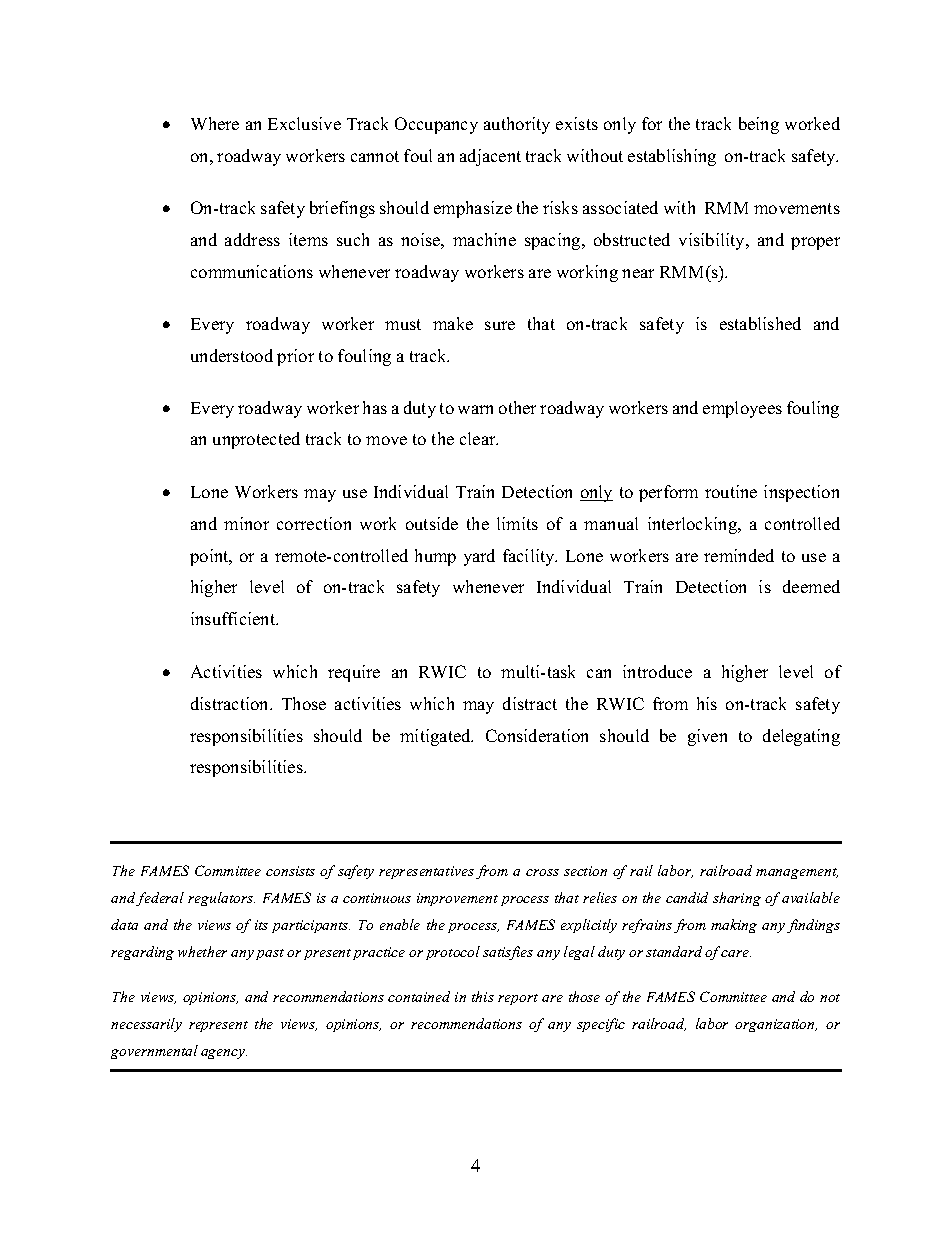 The height and width of the screenshot is (1233, 952). What do you see at coordinates (759, 125) in the screenshot?
I see `being` at bounding box center [759, 125].
